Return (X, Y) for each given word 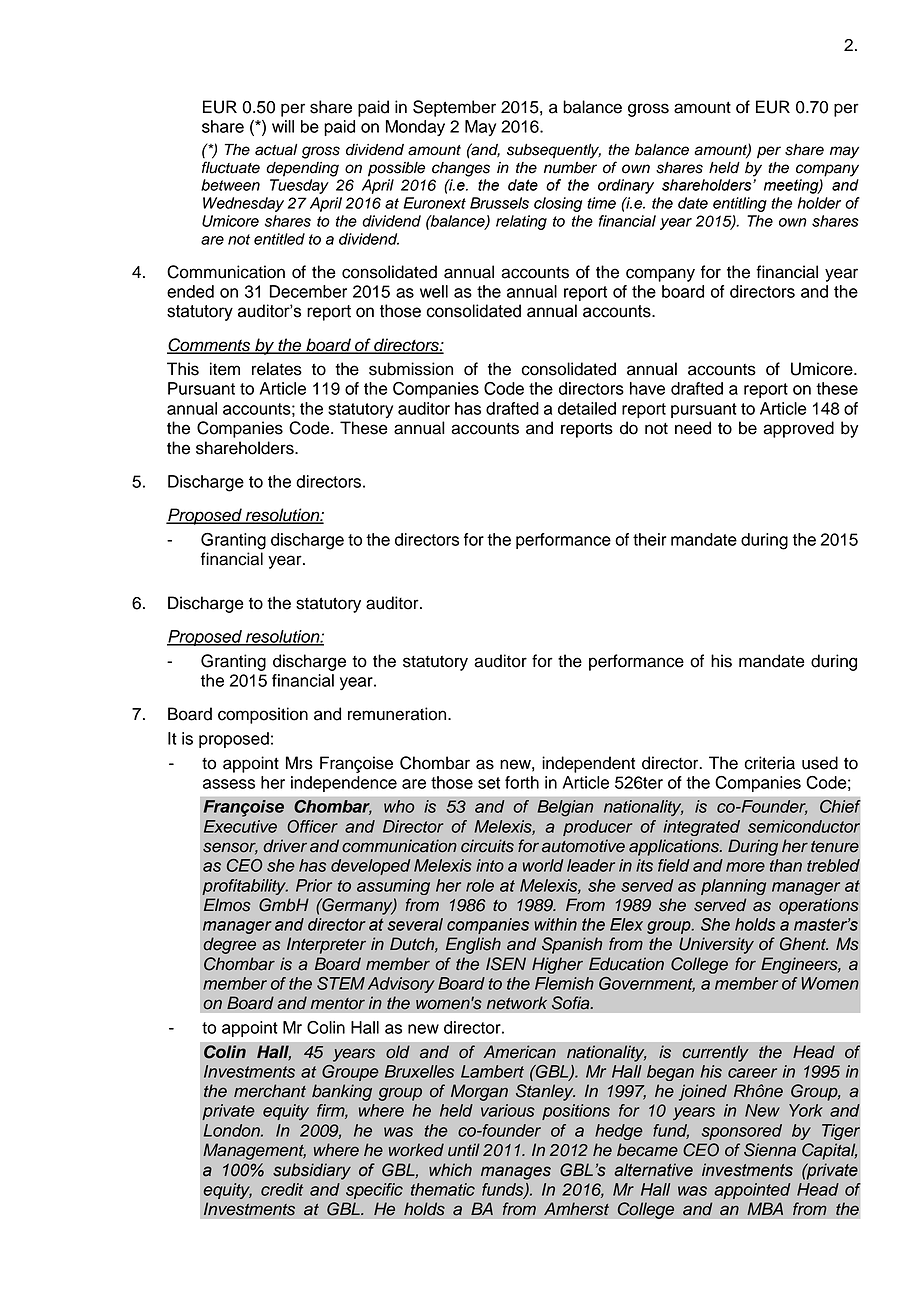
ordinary (626, 186)
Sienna (770, 1150)
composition (263, 715)
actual (276, 150)
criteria (769, 763)
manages (516, 1173)
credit (282, 1189)
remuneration (398, 714)
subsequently (554, 151)
